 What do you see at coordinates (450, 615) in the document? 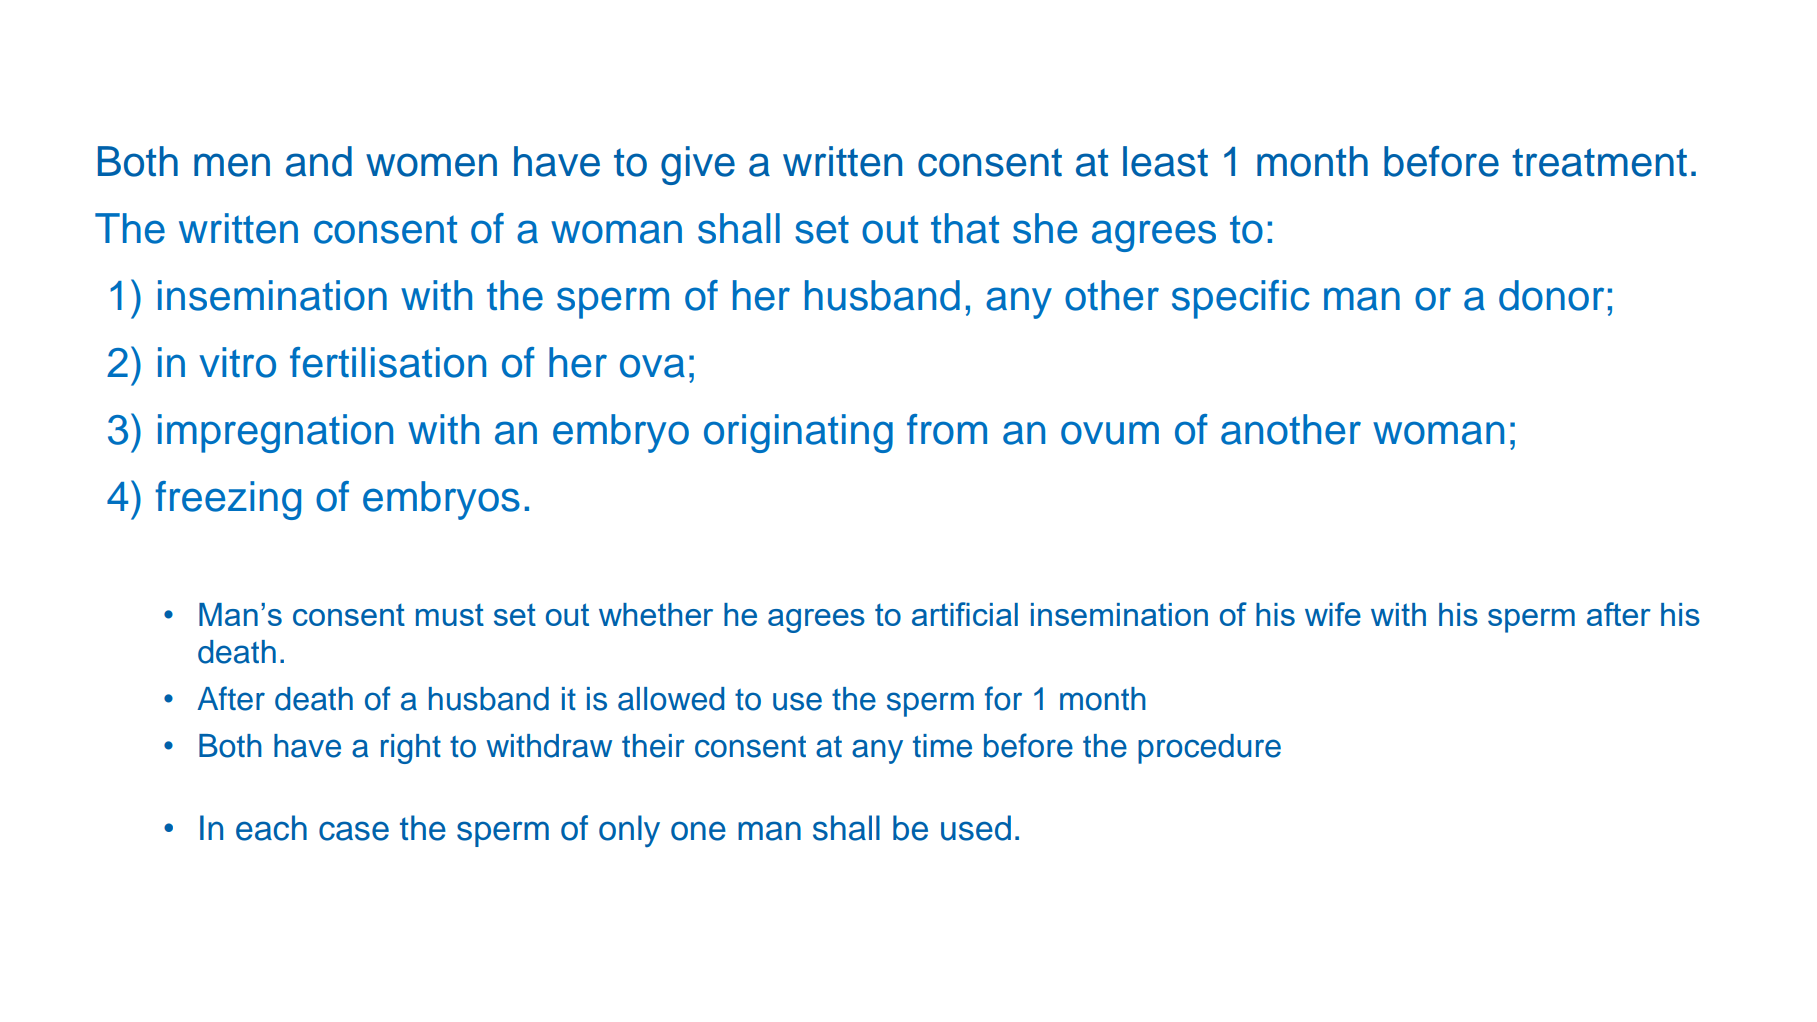
I see `must` at bounding box center [450, 615].
